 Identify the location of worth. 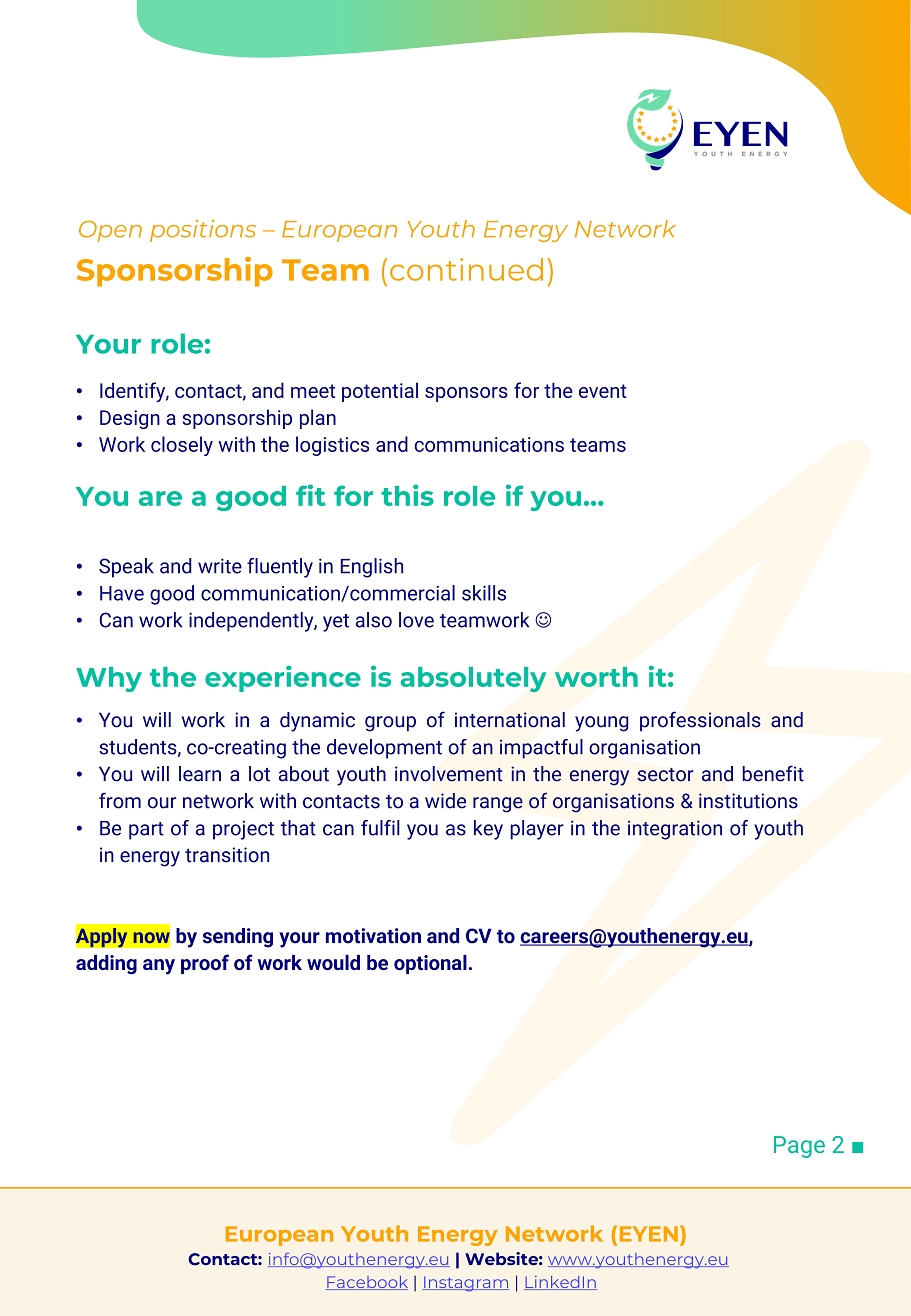
(596, 677).
